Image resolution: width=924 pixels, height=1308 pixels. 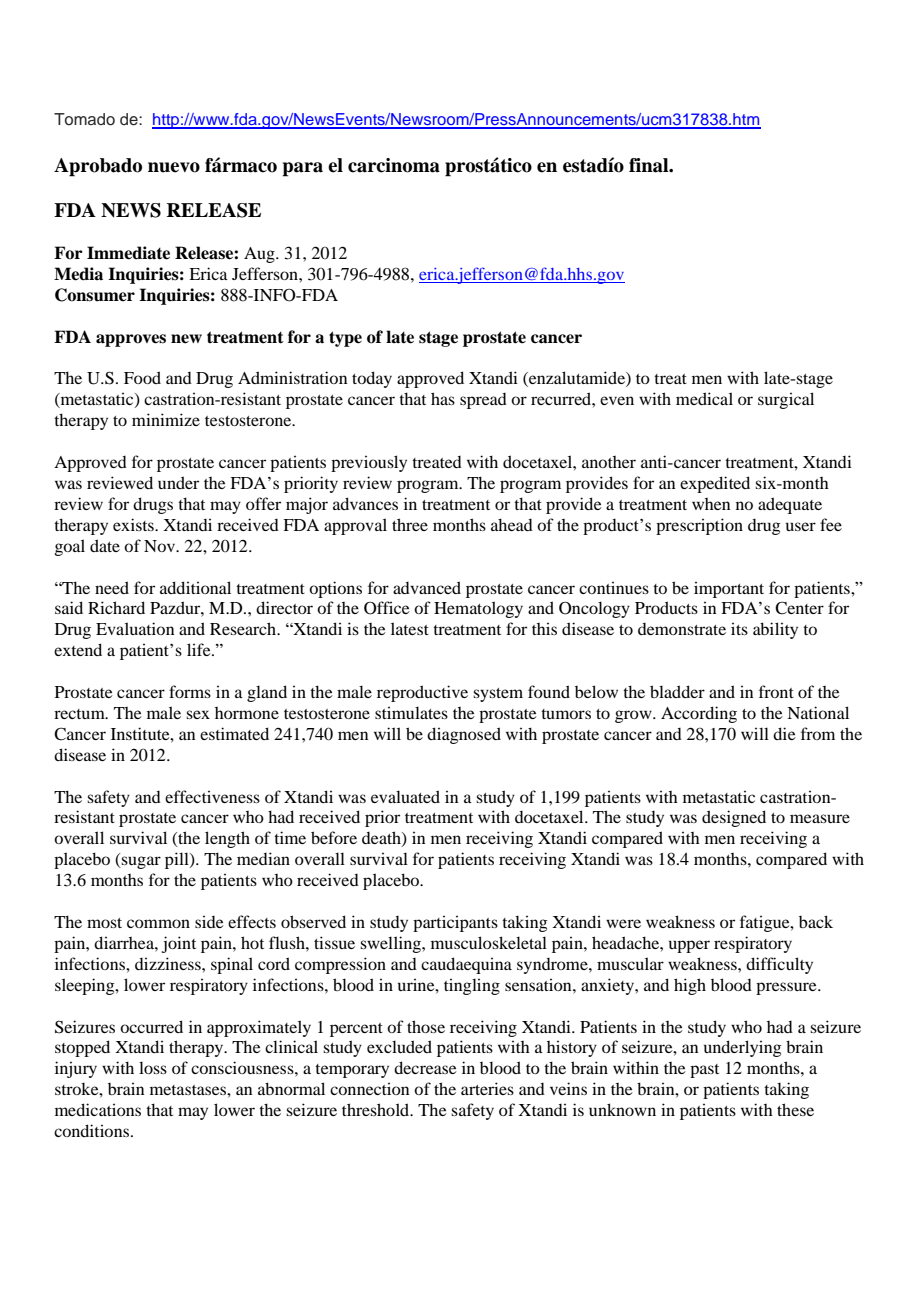 What do you see at coordinates (487, 1088) in the screenshot?
I see `arteries` at bounding box center [487, 1088].
